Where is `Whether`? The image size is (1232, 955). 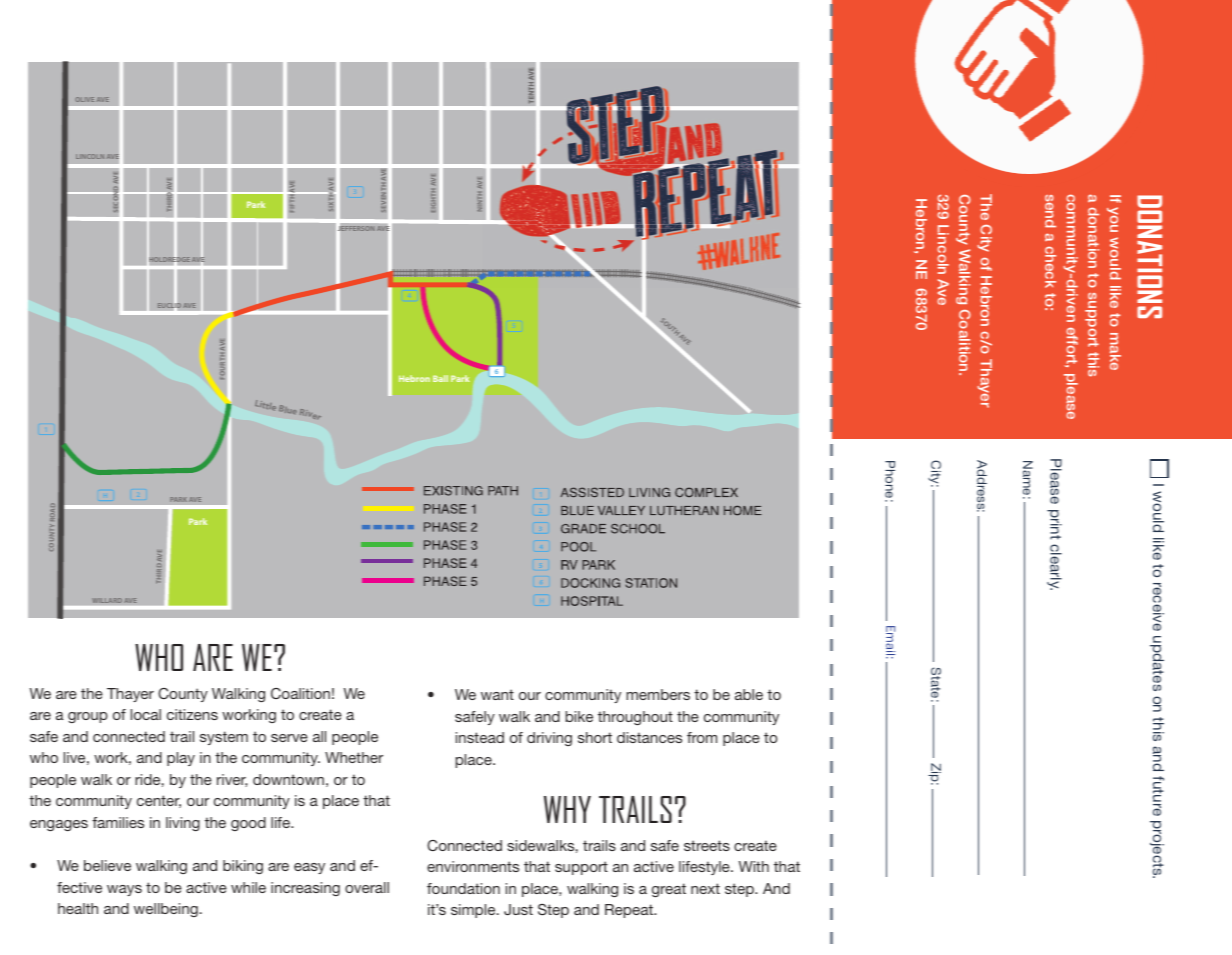
Whether is located at coordinates (354, 757).
